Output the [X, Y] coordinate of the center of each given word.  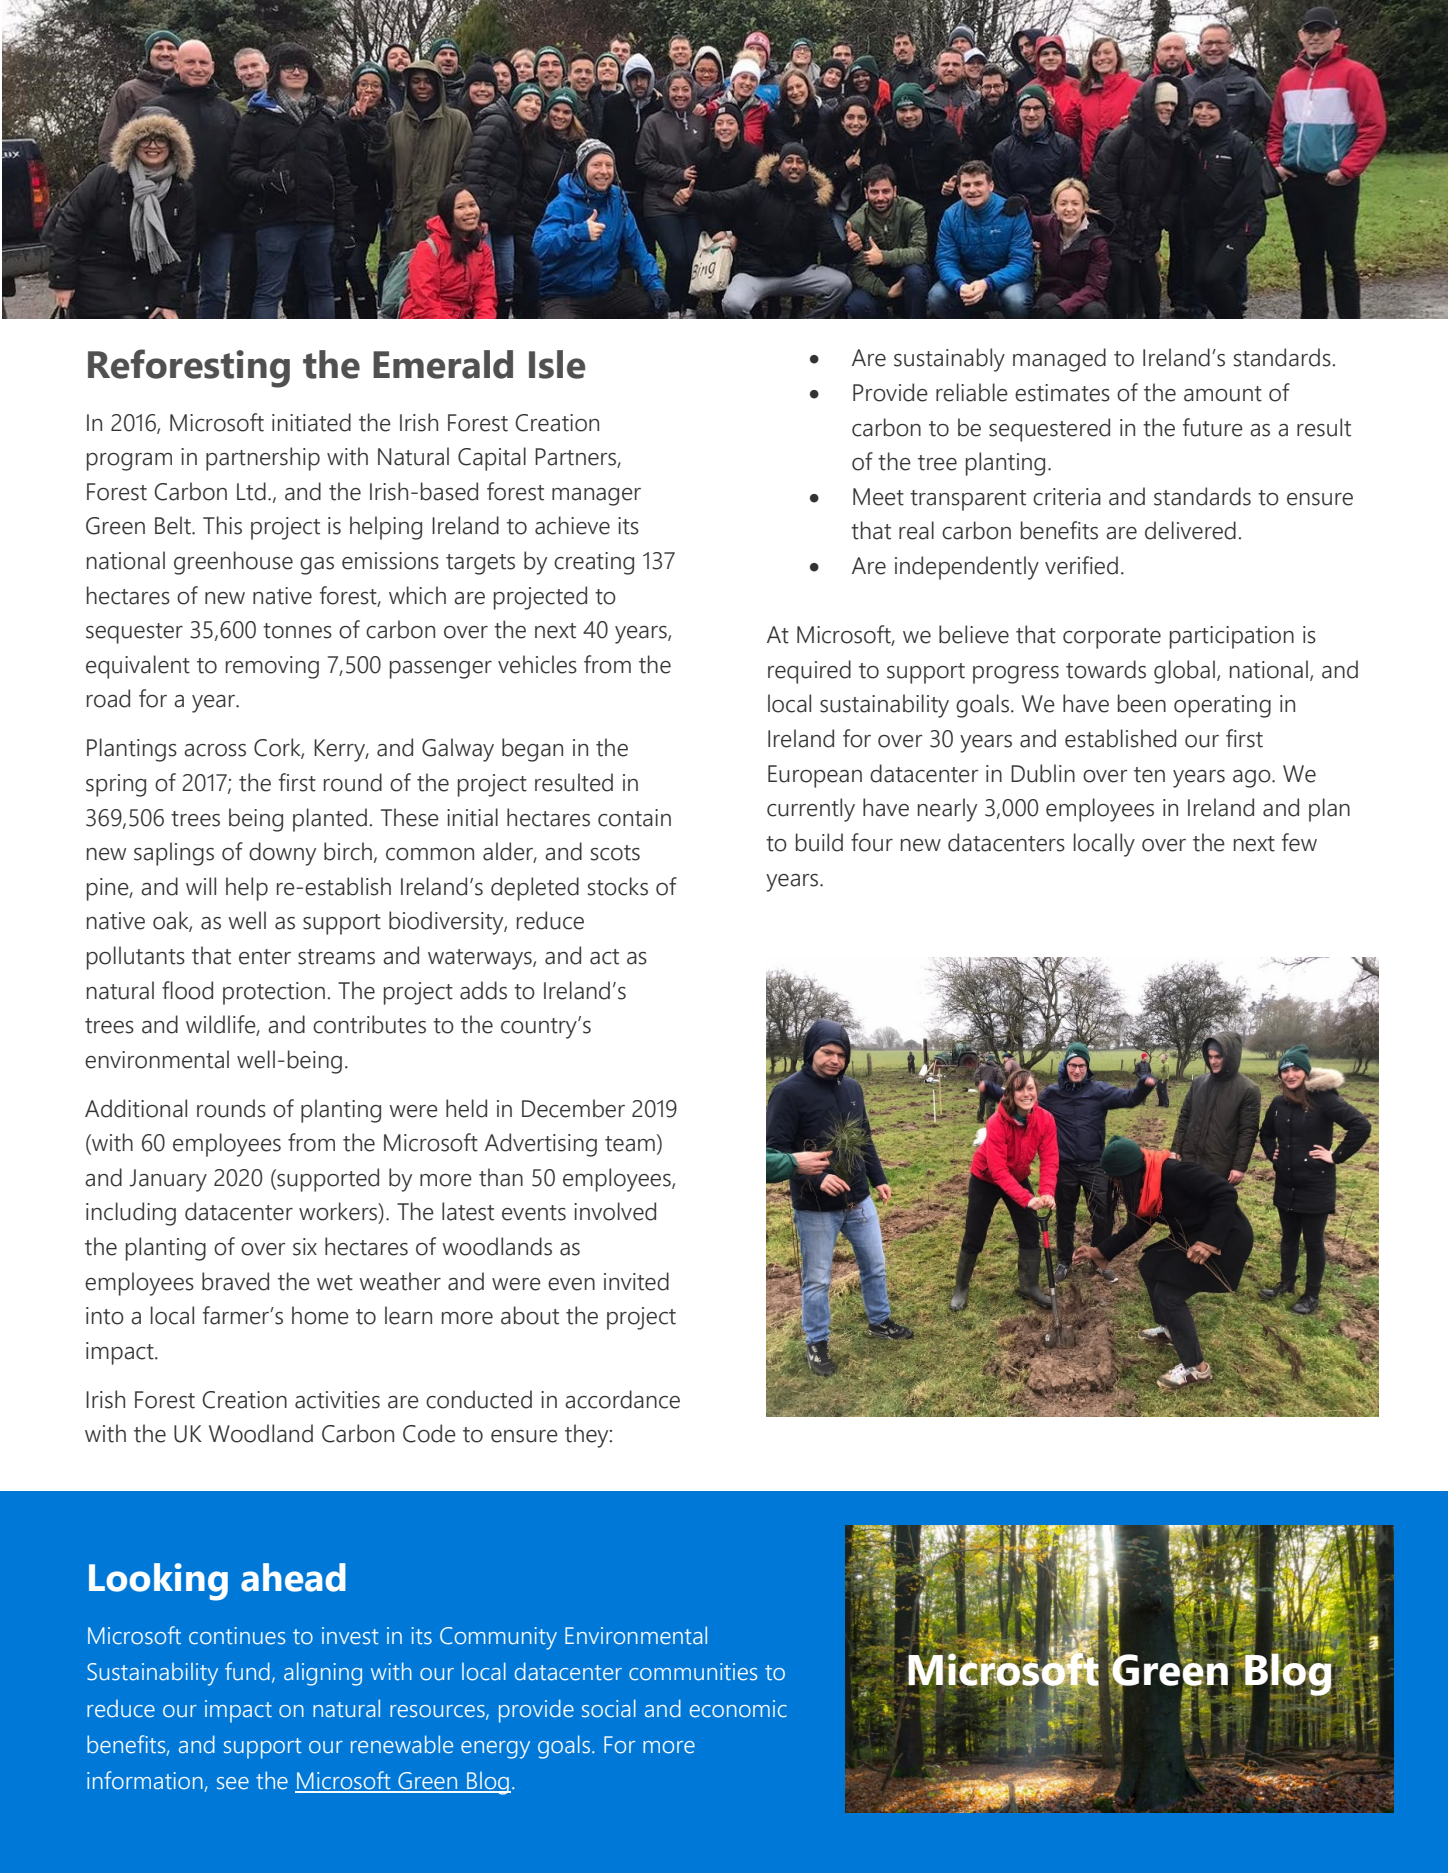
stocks [618, 886]
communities [693, 1672]
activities [337, 1400]
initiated [311, 422]
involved [615, 1211]
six [305, 1247]
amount [1223, 394]
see [233, 1783]
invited [636, 1281]
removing [272, 667]
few [1299, 842]
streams [336, 957]
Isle [557, 364]
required [809, 672]
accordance [622, 1399]
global [1184, 672]
